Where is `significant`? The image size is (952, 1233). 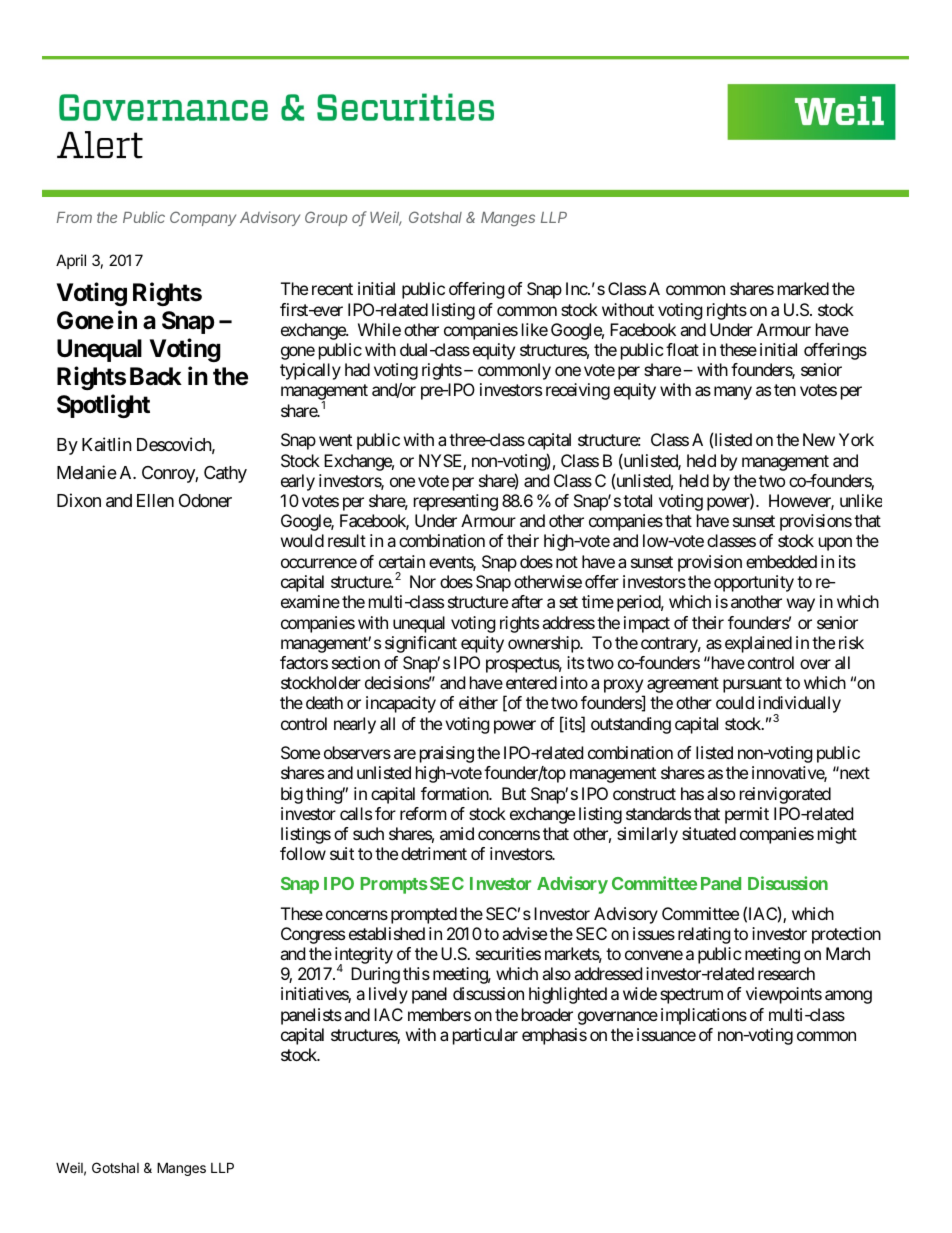
significant is located at coordinates (421, 644).
